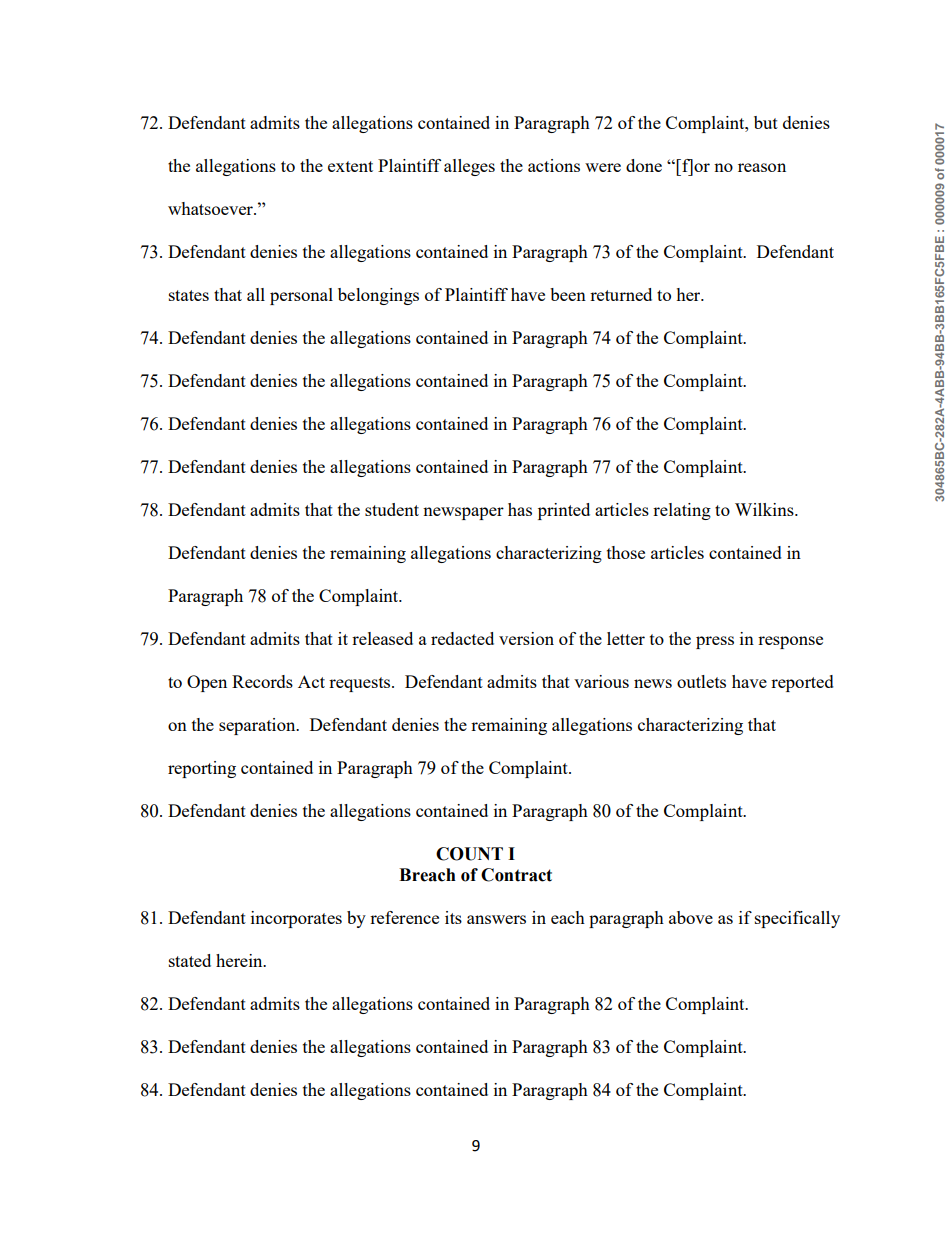 Image resolution: width=952 pixels, height=1233 pixels. I want to click on reason, so click(762, 167).
